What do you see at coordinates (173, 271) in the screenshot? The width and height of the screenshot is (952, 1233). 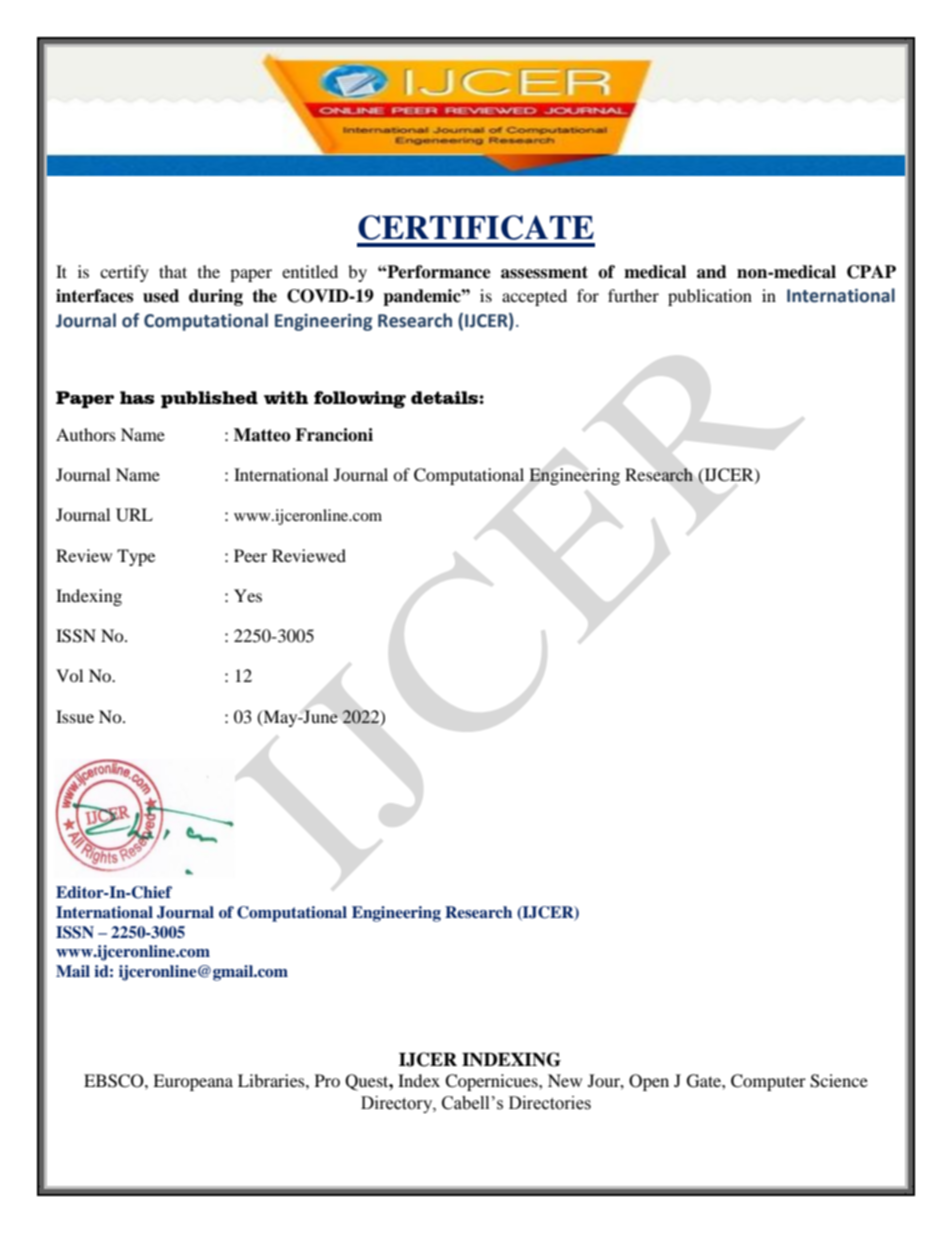 I see `that` at bounding box center [173, 271].
